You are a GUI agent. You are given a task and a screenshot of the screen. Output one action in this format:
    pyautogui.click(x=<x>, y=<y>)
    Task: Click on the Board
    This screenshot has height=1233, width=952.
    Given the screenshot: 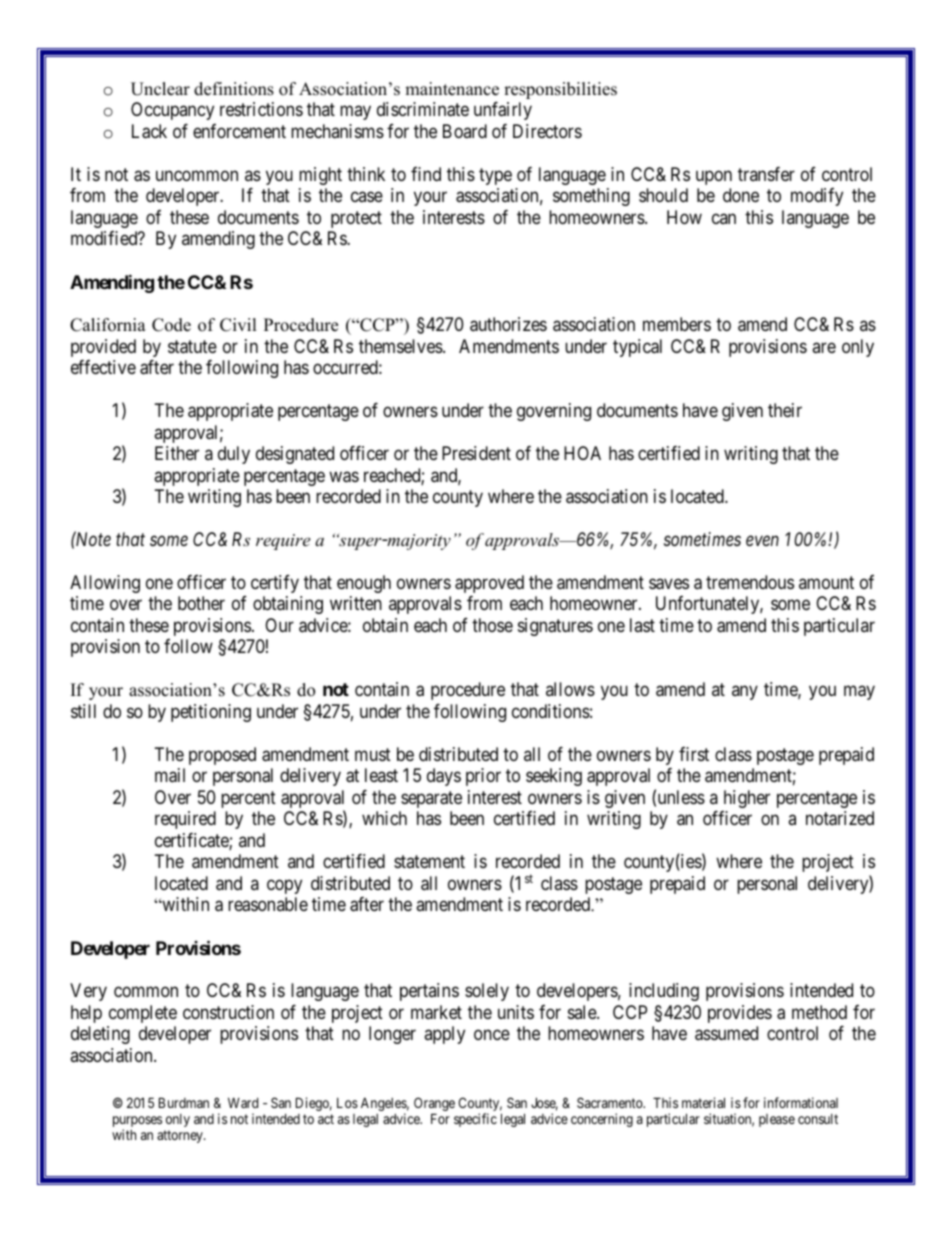 What is the action you would take?
    pyautogui.click(x=465, y=131)
